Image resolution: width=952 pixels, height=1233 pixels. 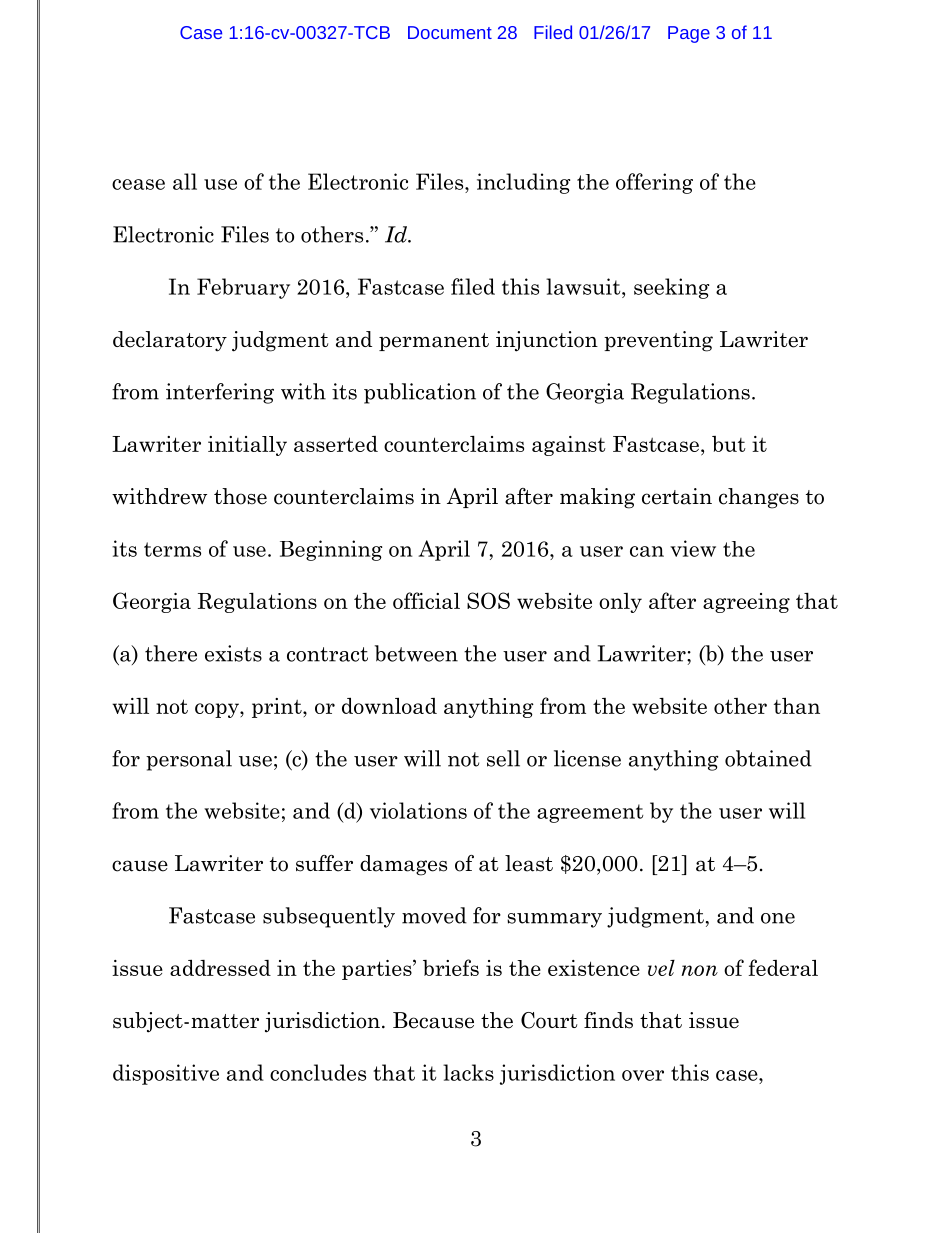 What do you see at coordinates (729, 444) in the page?
I see `but` at bounding box center [729, 444].
